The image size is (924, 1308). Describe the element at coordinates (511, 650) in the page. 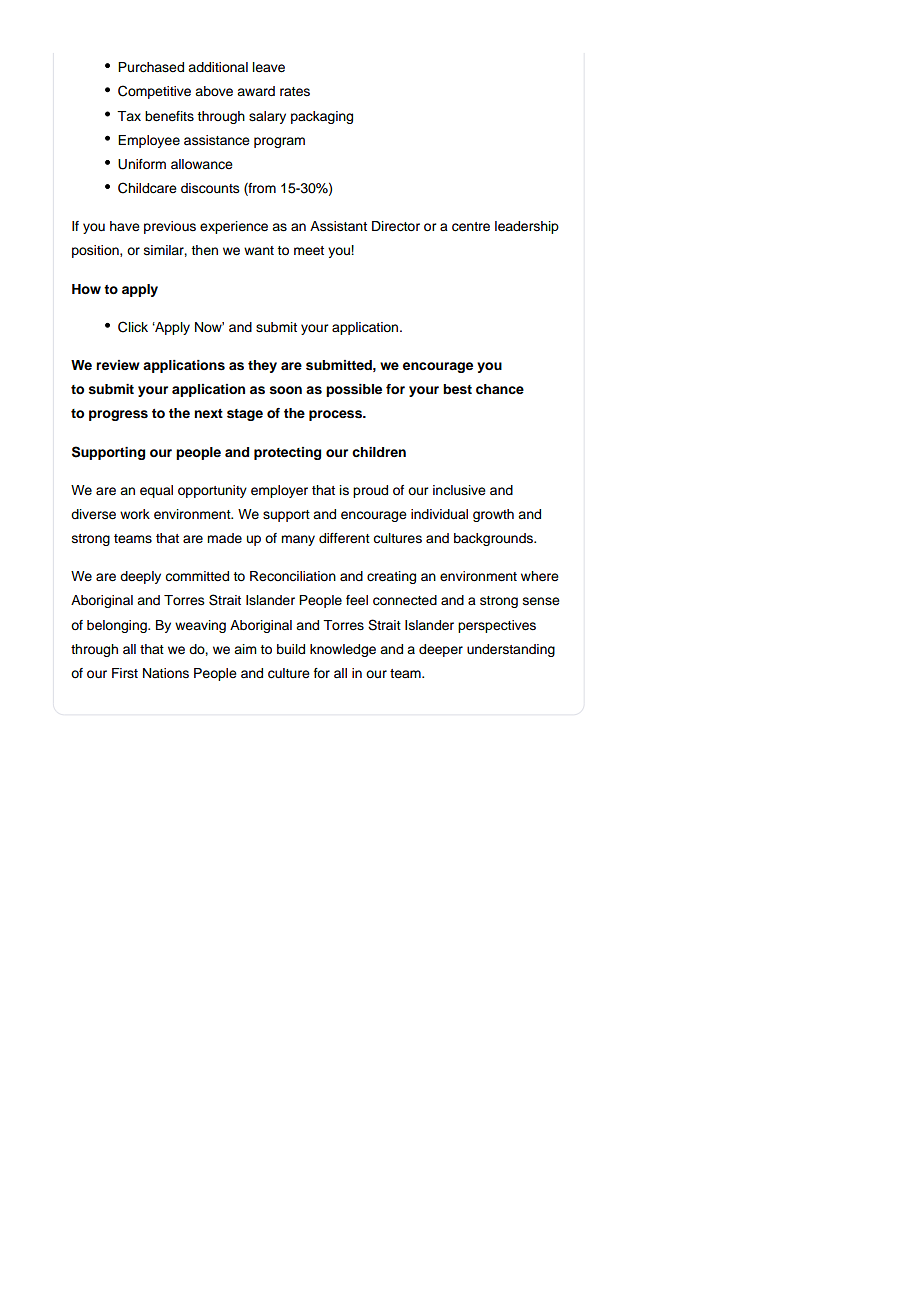

I see `understanding` at that location.
